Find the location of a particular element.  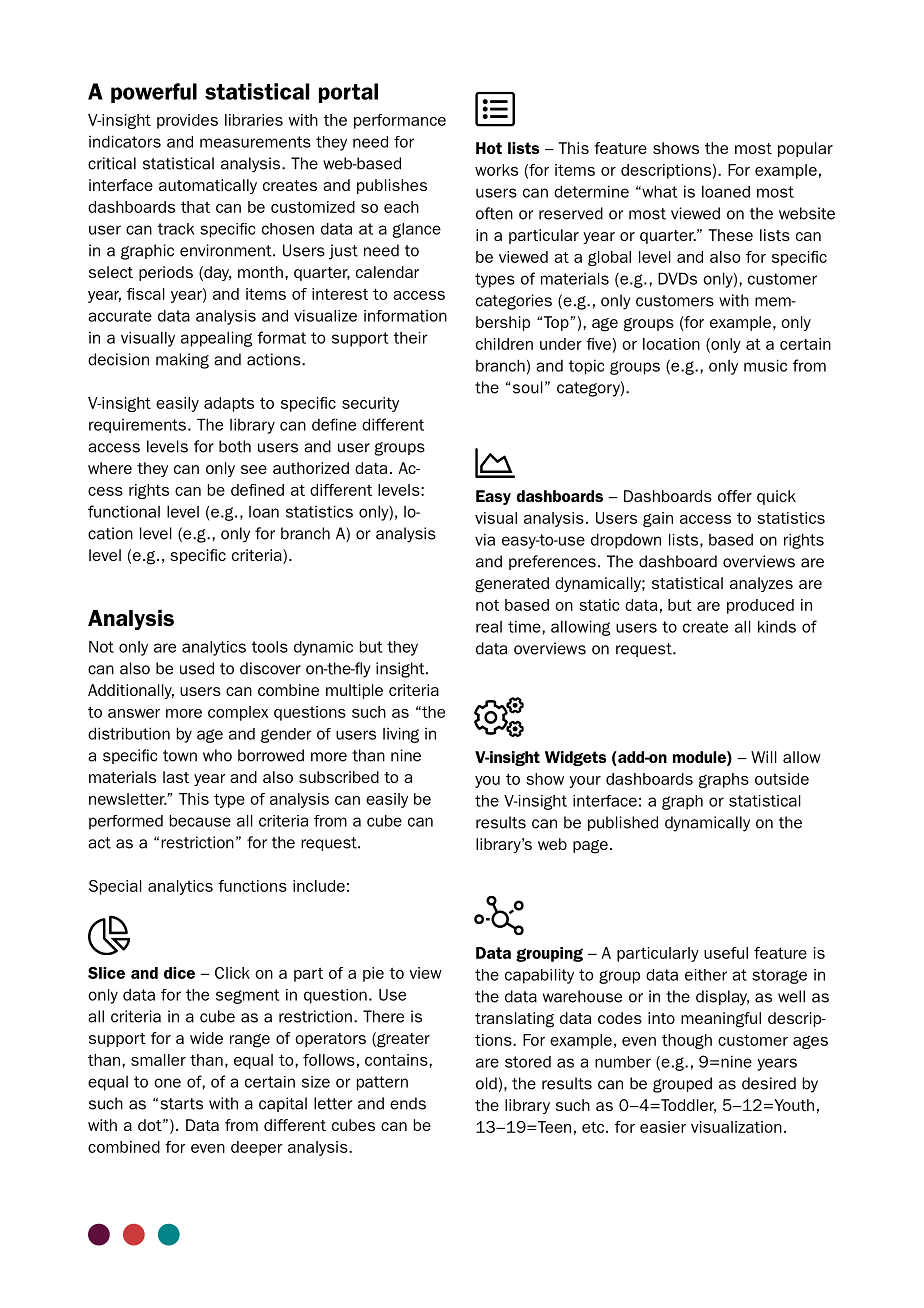

Hot is located at coordinates (489, 148).
